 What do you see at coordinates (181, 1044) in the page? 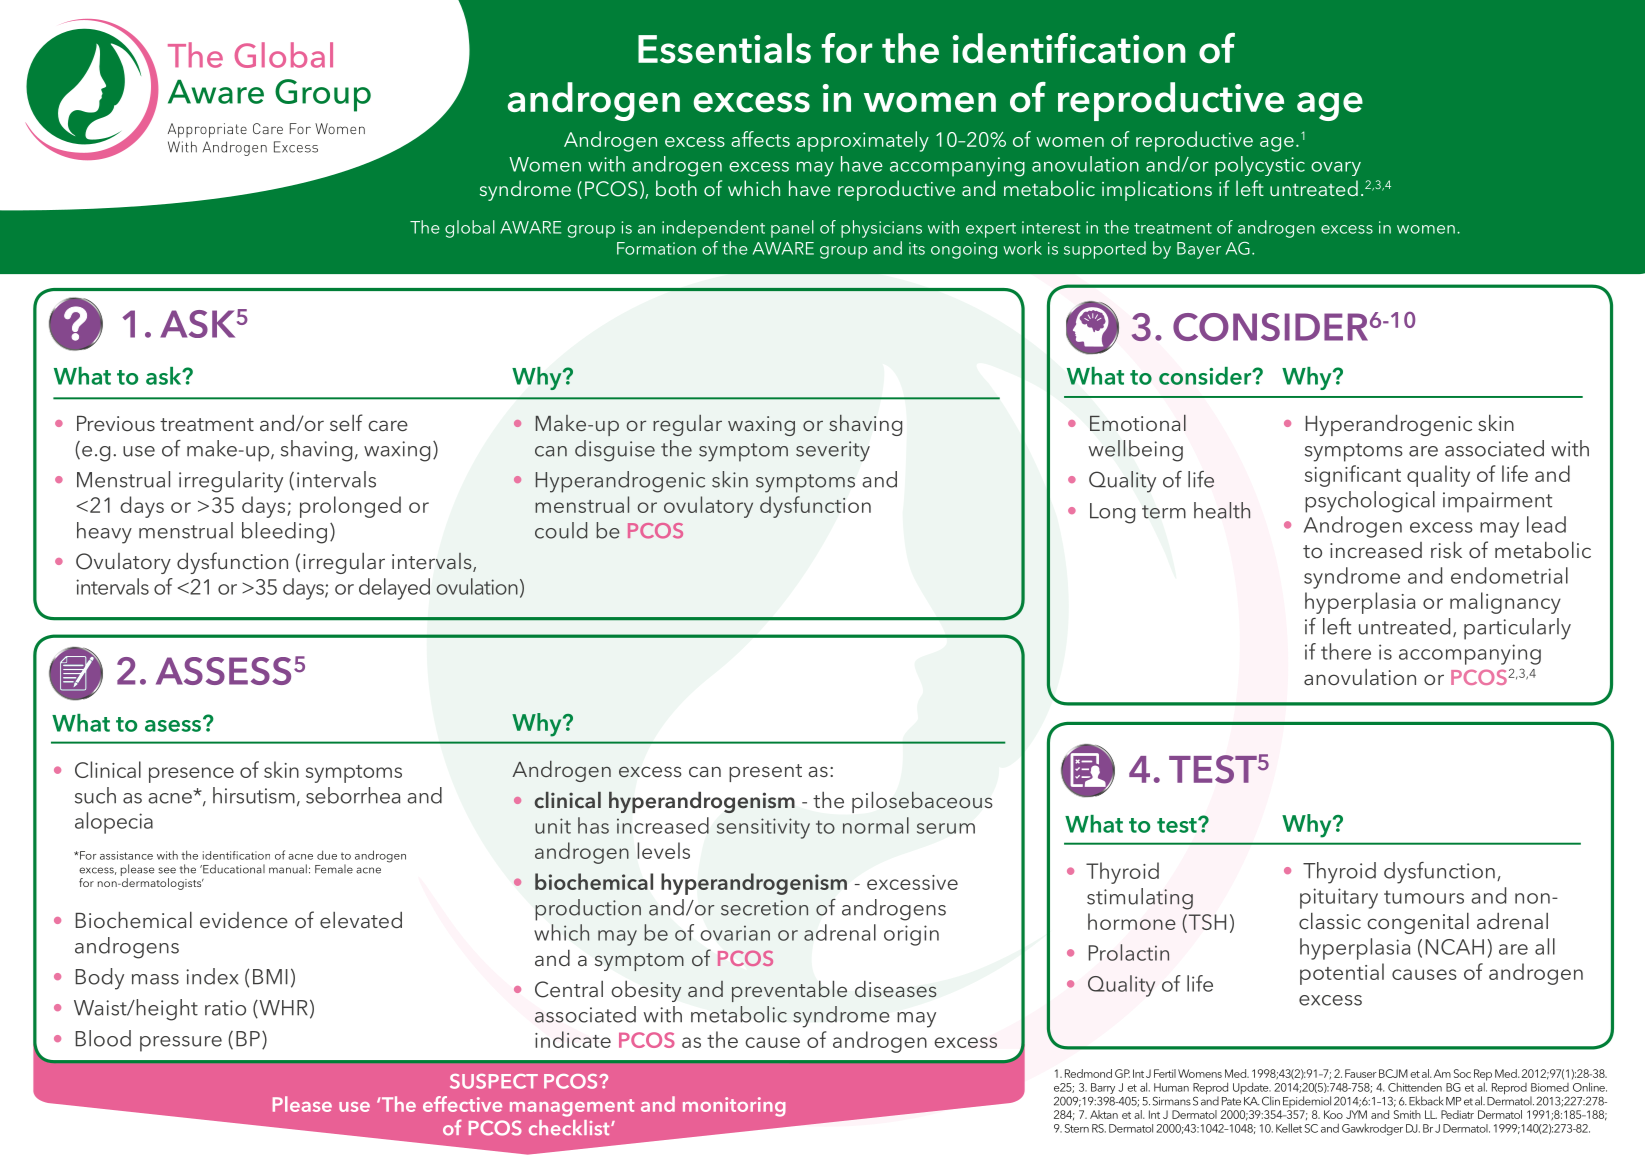
I see `pressure` at bounding box center [181, 1044].
